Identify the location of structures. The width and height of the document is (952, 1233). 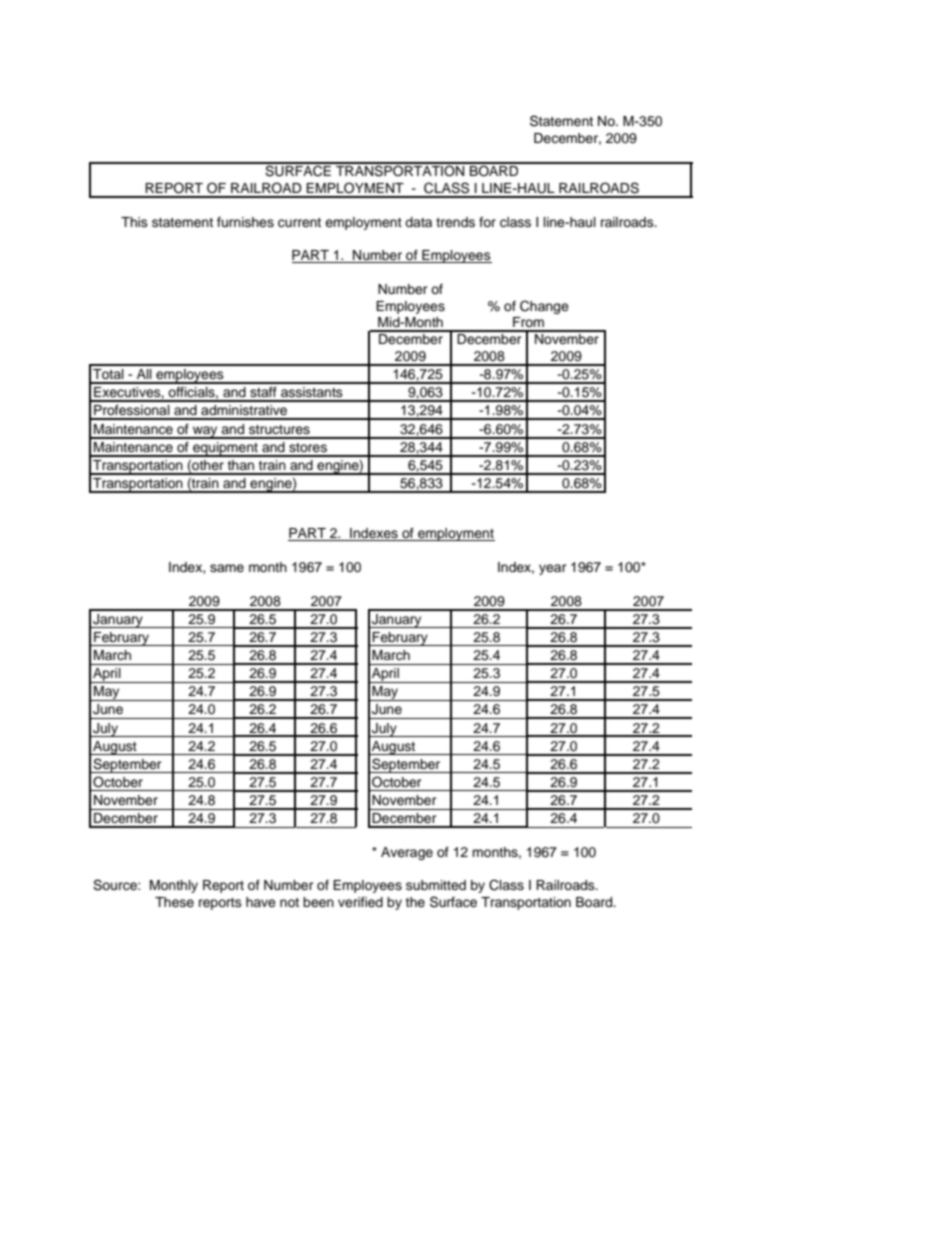
(279, 429).
